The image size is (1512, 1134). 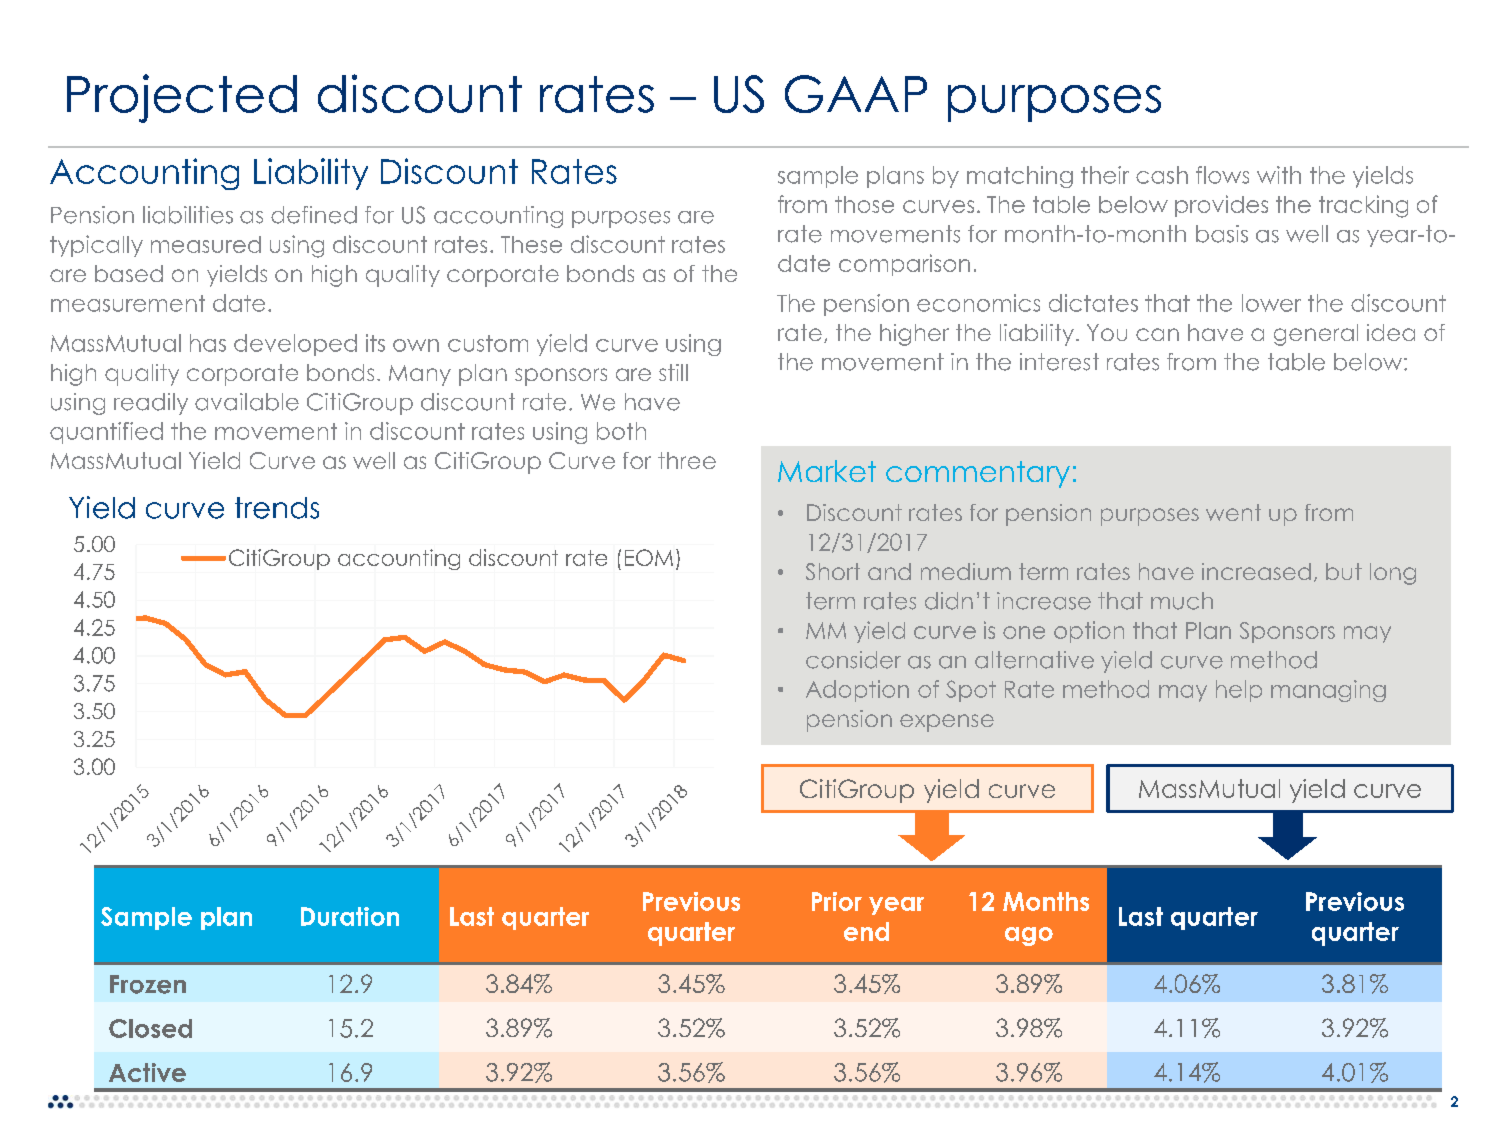 What do you see at coordinates (1029, 936) in the image?
I see `ago` at bounding box center [1029, 936].
